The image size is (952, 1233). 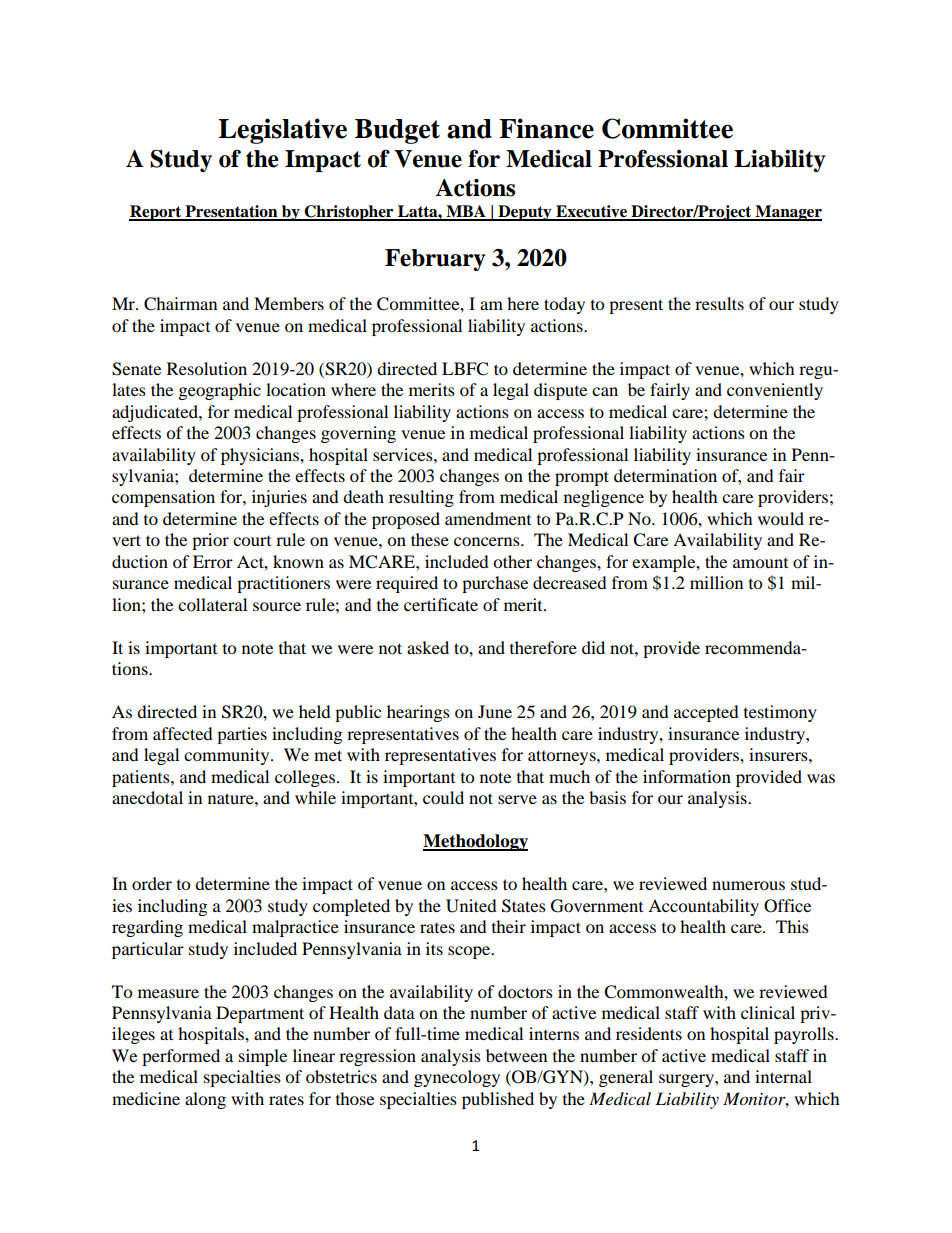 What do you see at coordinates (466, 212) in the screenshot?
I see `MBA` at bounding box center [466, 212].
